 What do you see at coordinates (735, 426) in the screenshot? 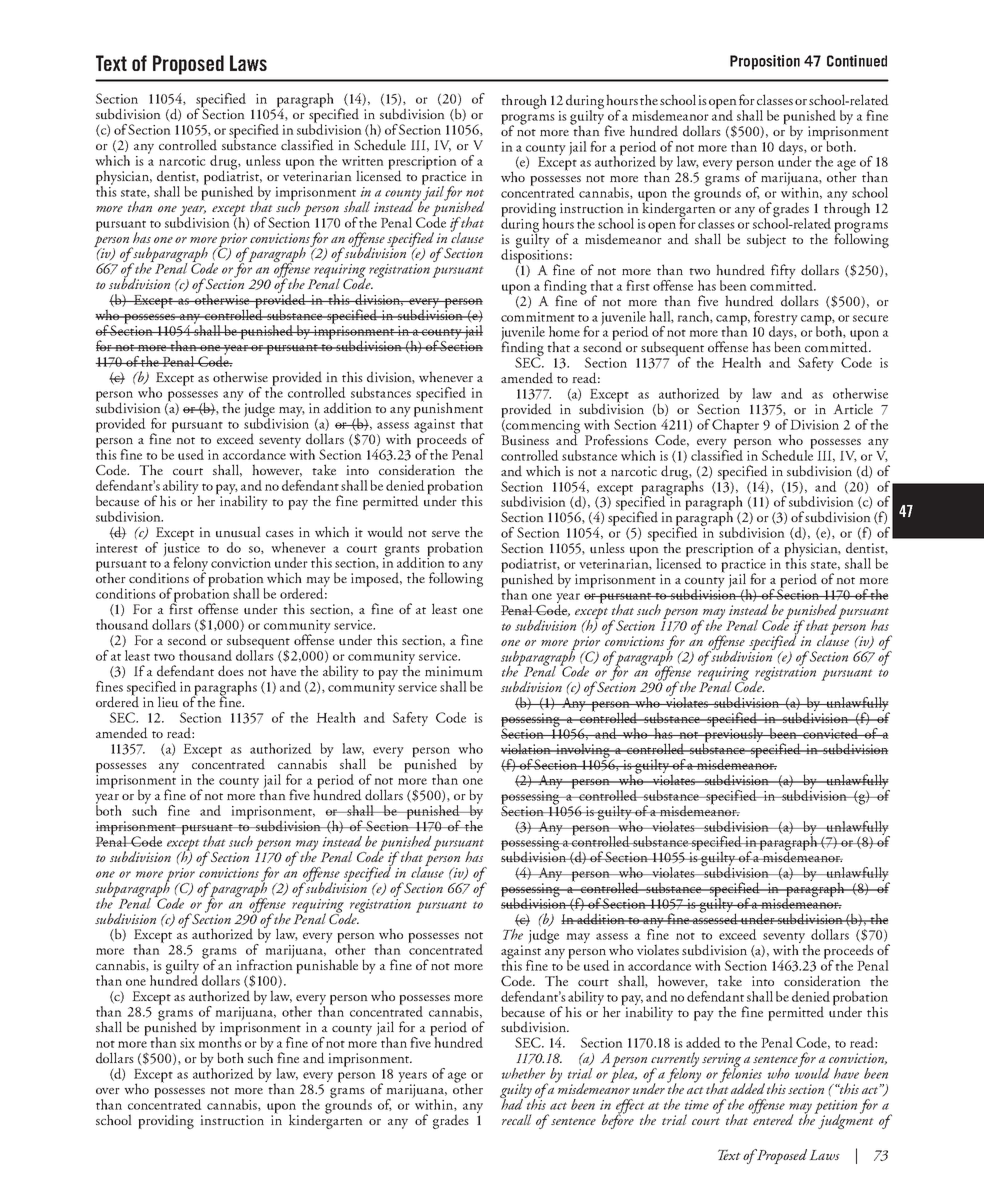
I see `Chapter` at bounding box center [735, 426].
